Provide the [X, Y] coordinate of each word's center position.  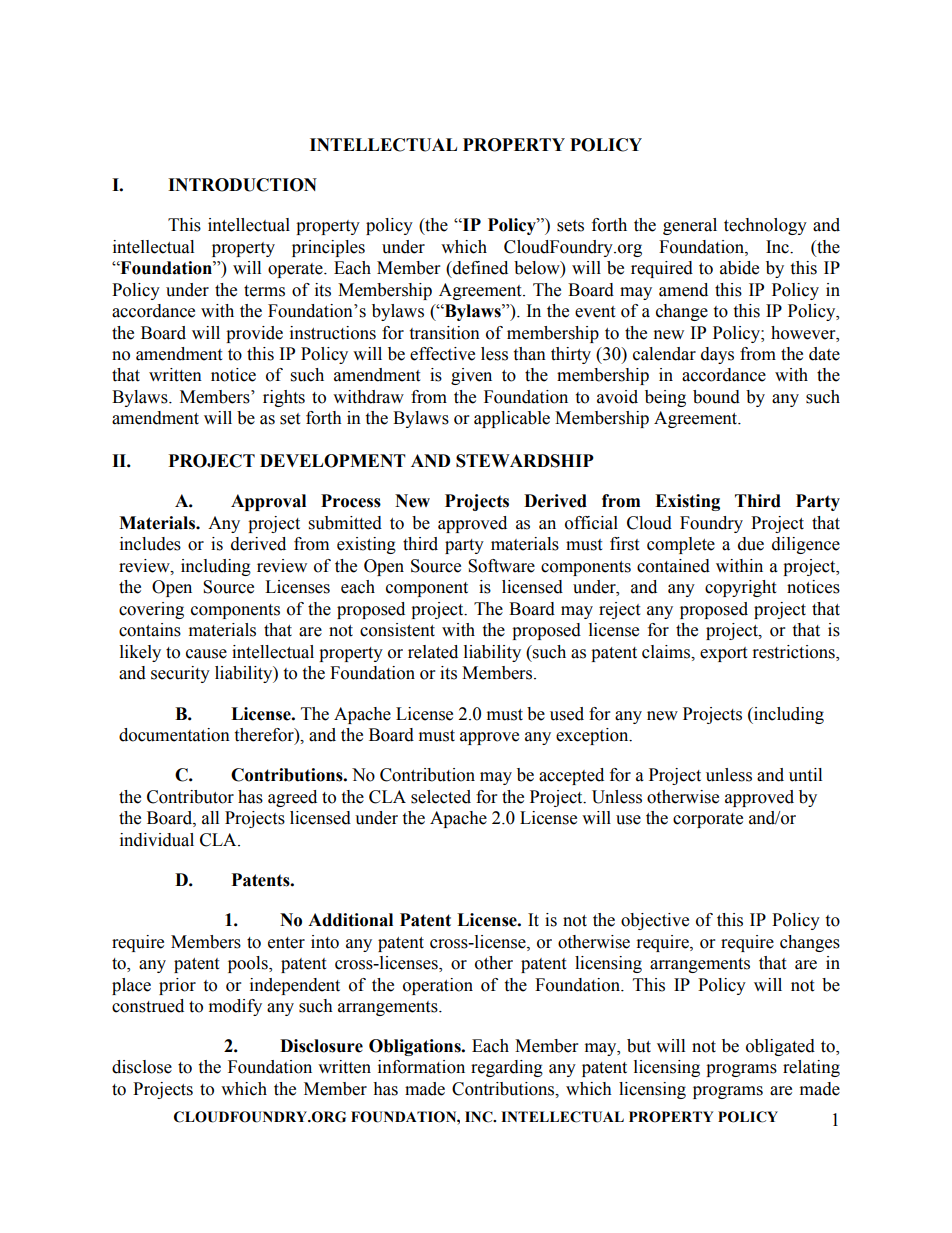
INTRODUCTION [242, 185]
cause [206, 654]
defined [479, 268]
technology [765, 226]
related [433, 652]
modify [235, 1007]
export [723, 654]
